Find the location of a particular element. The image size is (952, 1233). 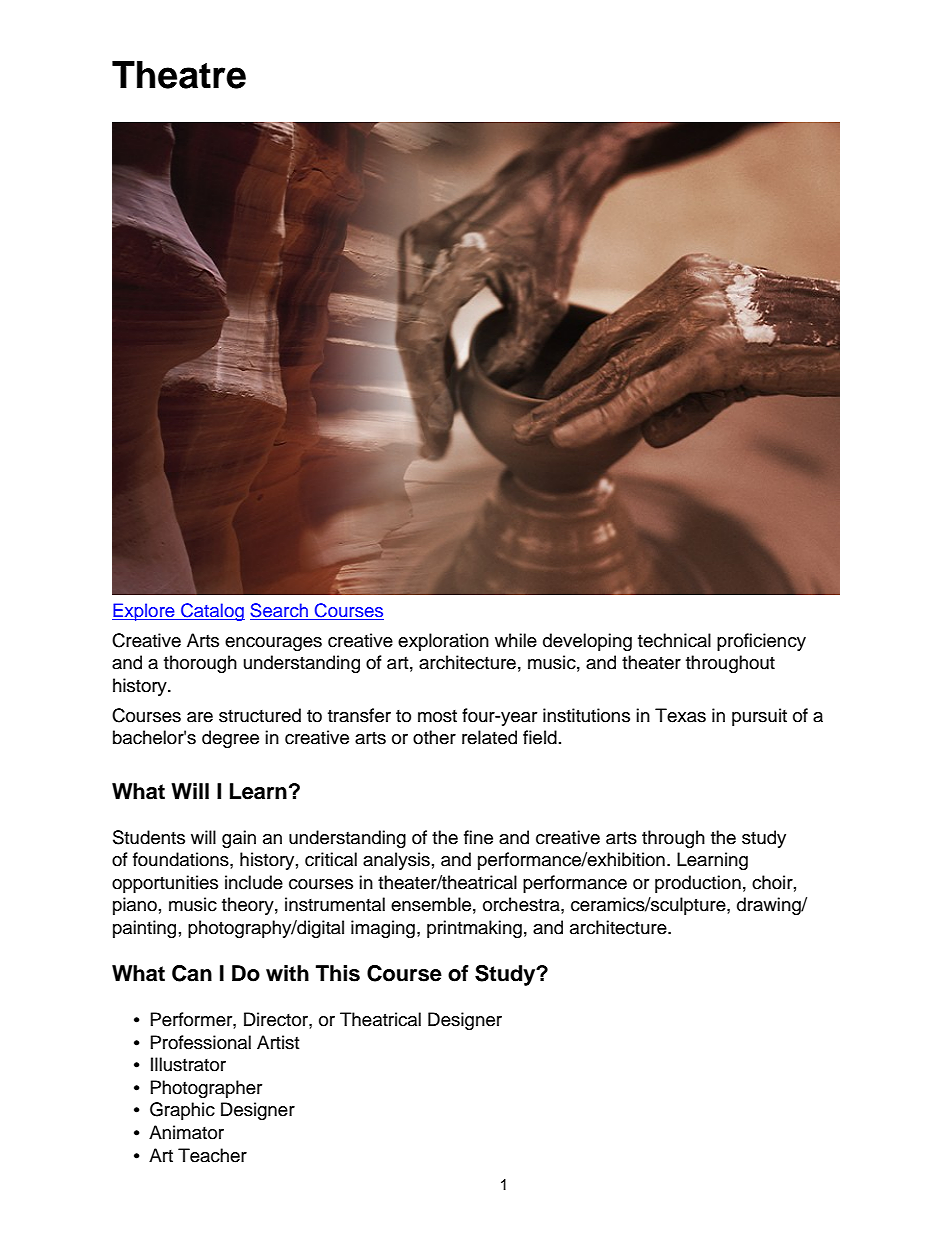

Search is located at coordinates (280, 611).
